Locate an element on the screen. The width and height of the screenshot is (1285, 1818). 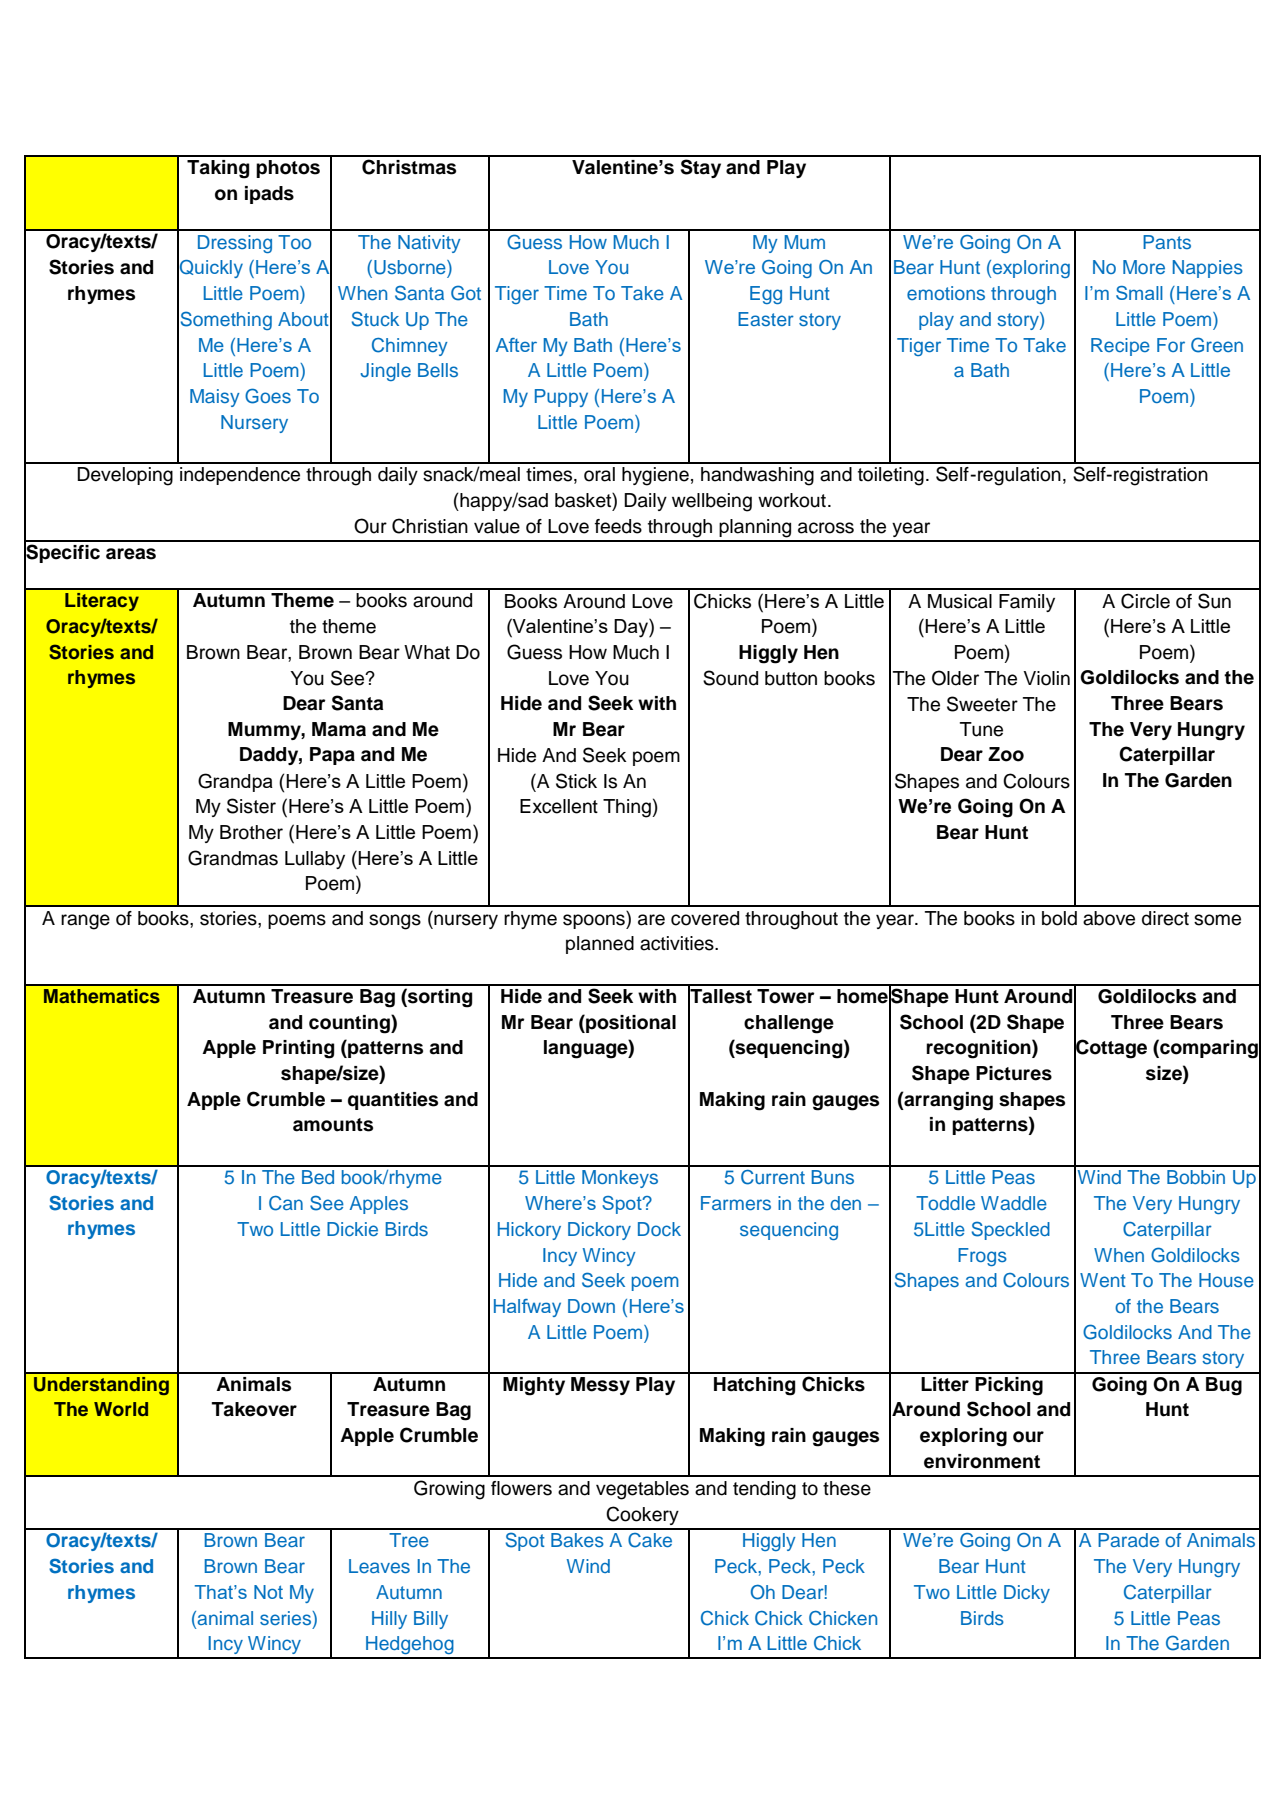
Not is located at coordinates (268, 1592).
